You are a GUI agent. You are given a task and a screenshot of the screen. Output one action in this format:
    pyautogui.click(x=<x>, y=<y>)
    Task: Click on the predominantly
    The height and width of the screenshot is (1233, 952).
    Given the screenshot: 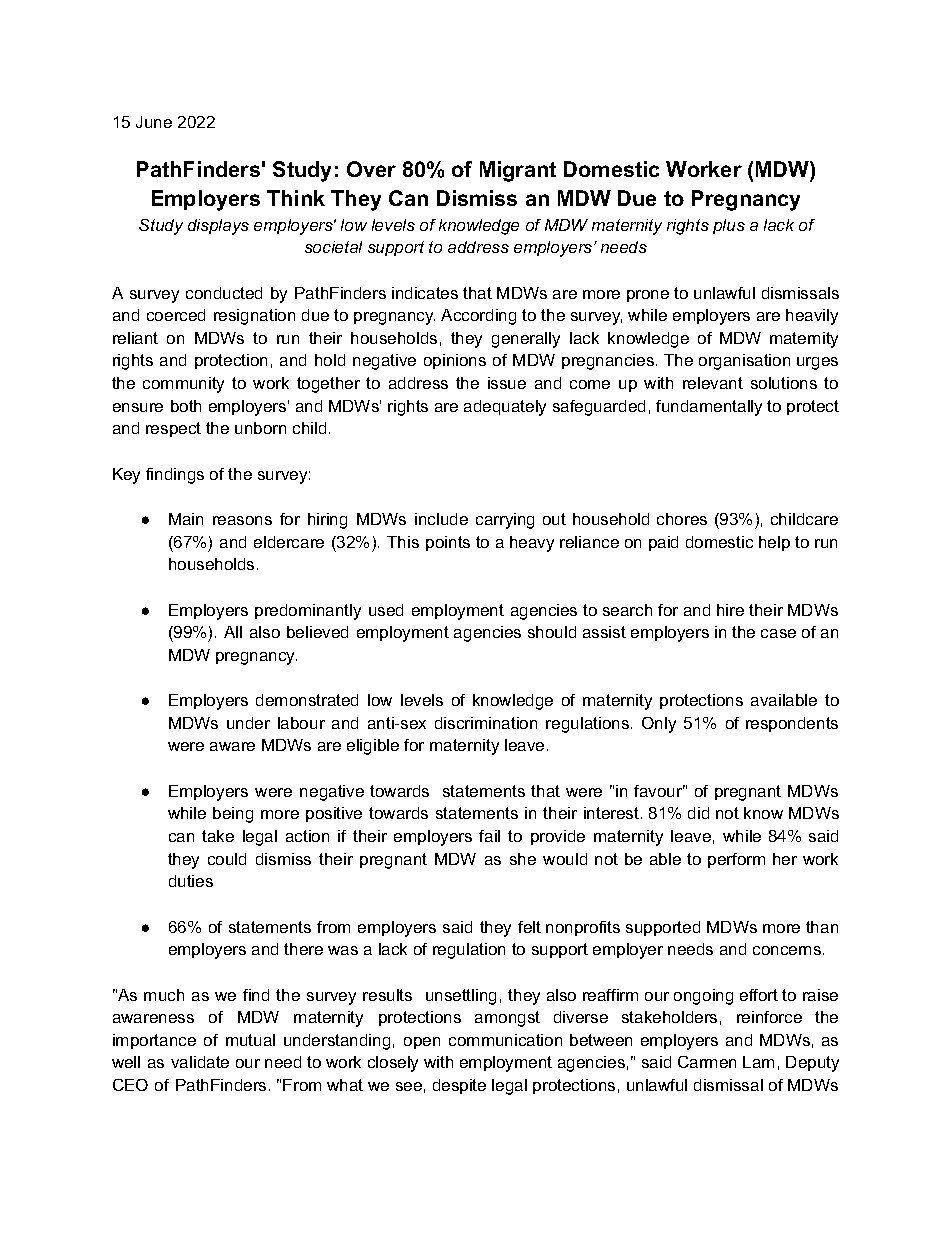 What is the action you would take?
    pyautogui.click(x=308, y=612)
